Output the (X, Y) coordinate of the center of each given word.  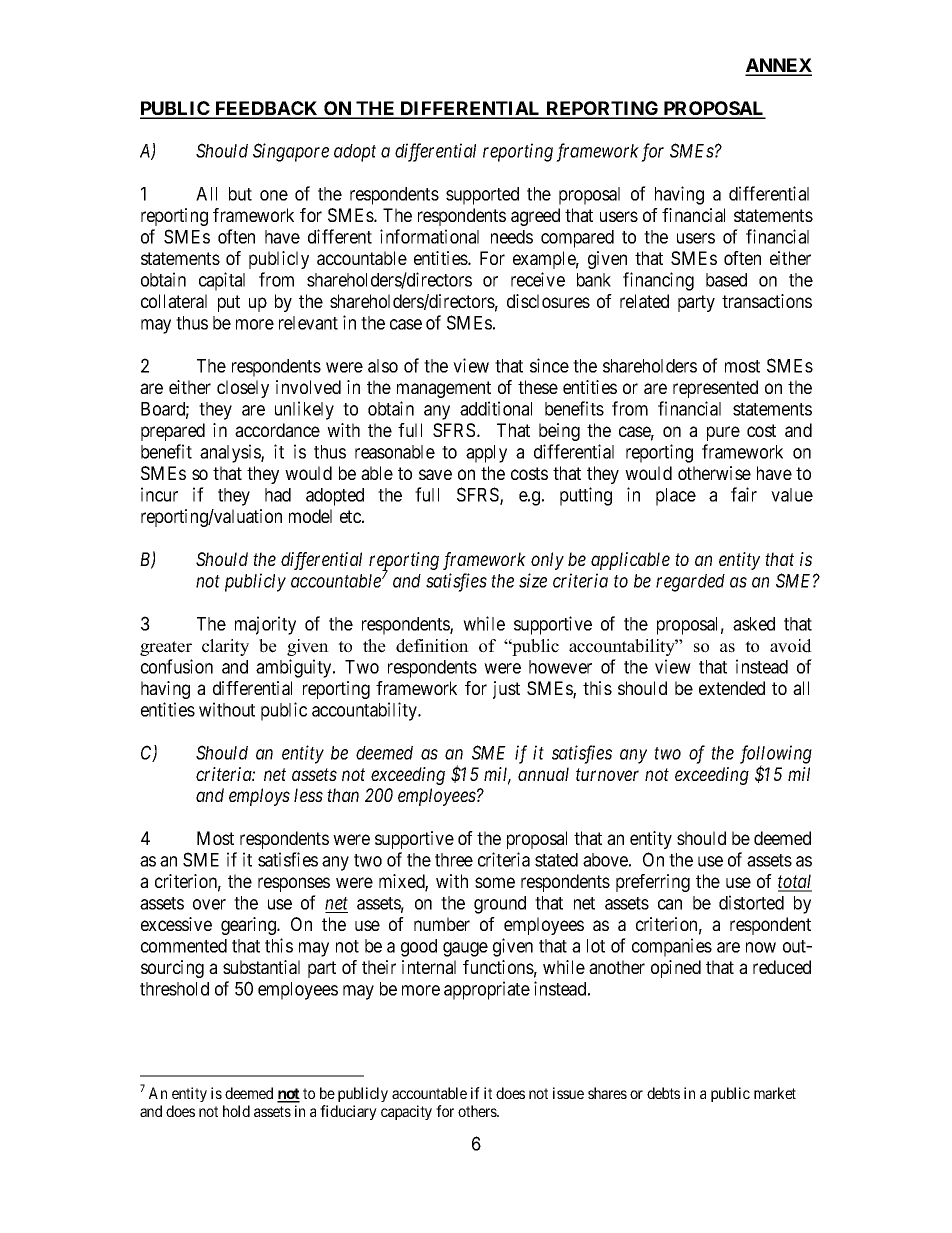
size (533, 580)
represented (715, 389)
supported (482, 196)
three (454, 860)
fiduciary (348, 1112)
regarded (690, 583)
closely (243, 389)
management (444, 389)
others (478, 1111)
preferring (653, 883)
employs (259, 797)
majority (265, 625)
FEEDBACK (267, 109)
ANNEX (778, 66)
